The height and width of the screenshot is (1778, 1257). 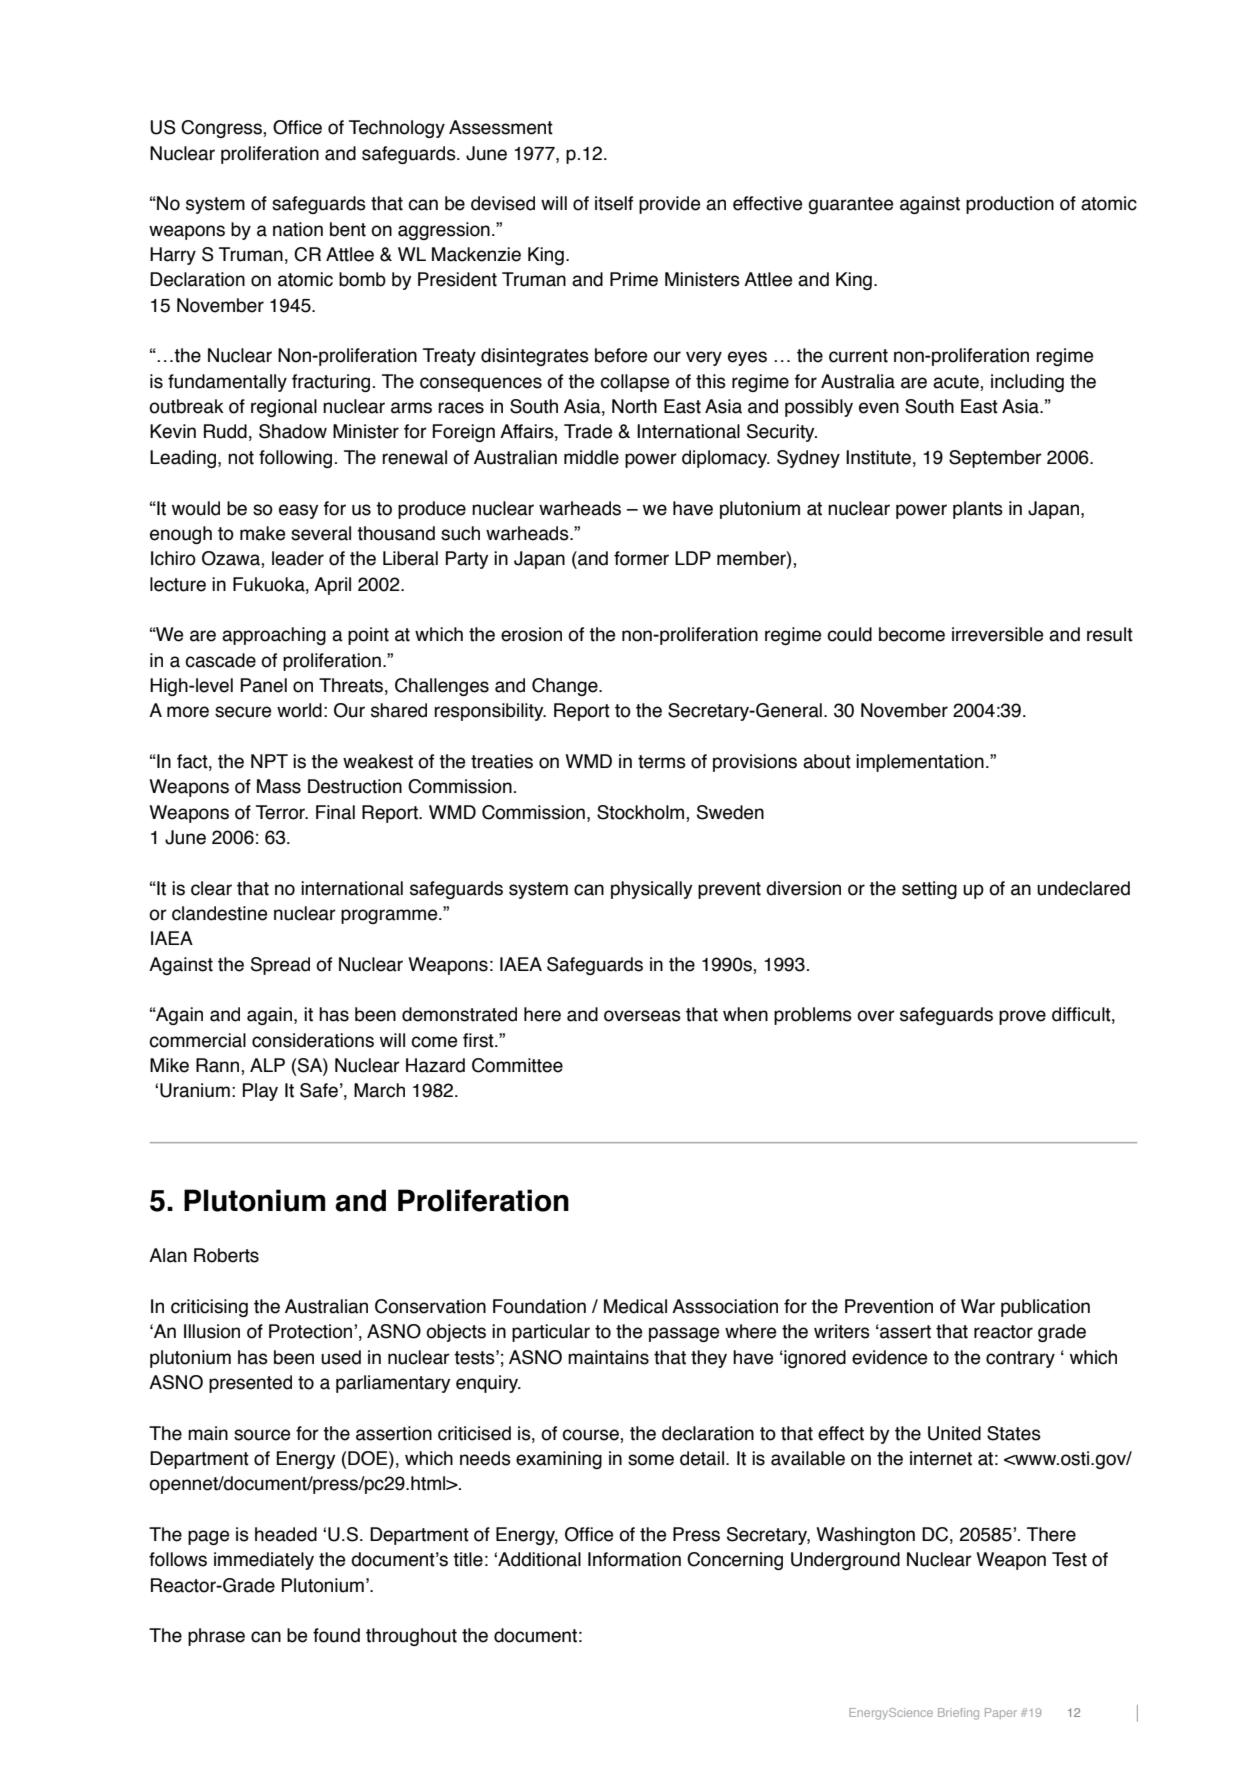 What do you see at coordinates (1010, 205) in the screenshot?
I see `production` at bounding box center [1010, 205].
